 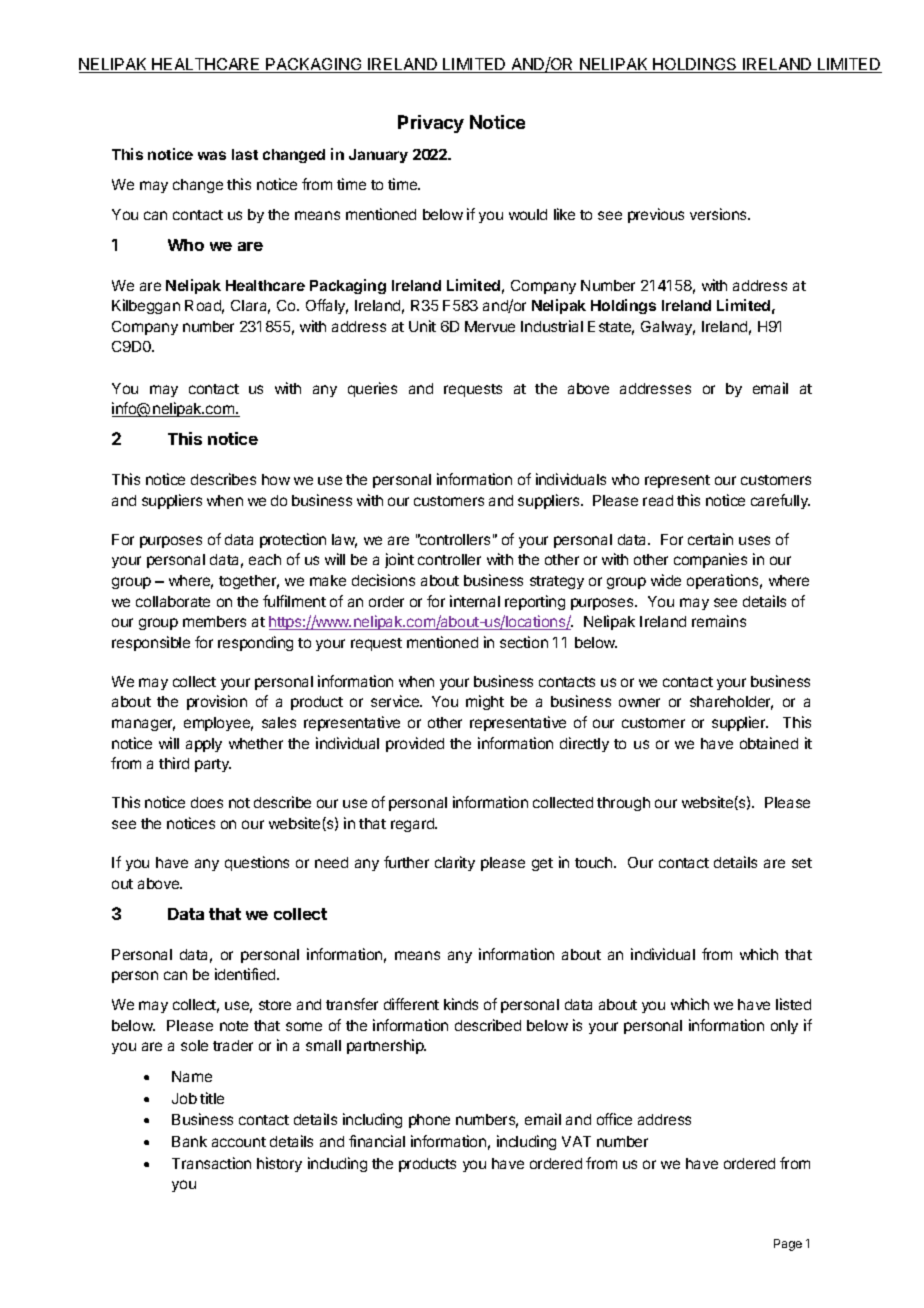 What do you see at coordinates (217, 702) in the image?
I see `provision` at bounding box center [217, 702].
